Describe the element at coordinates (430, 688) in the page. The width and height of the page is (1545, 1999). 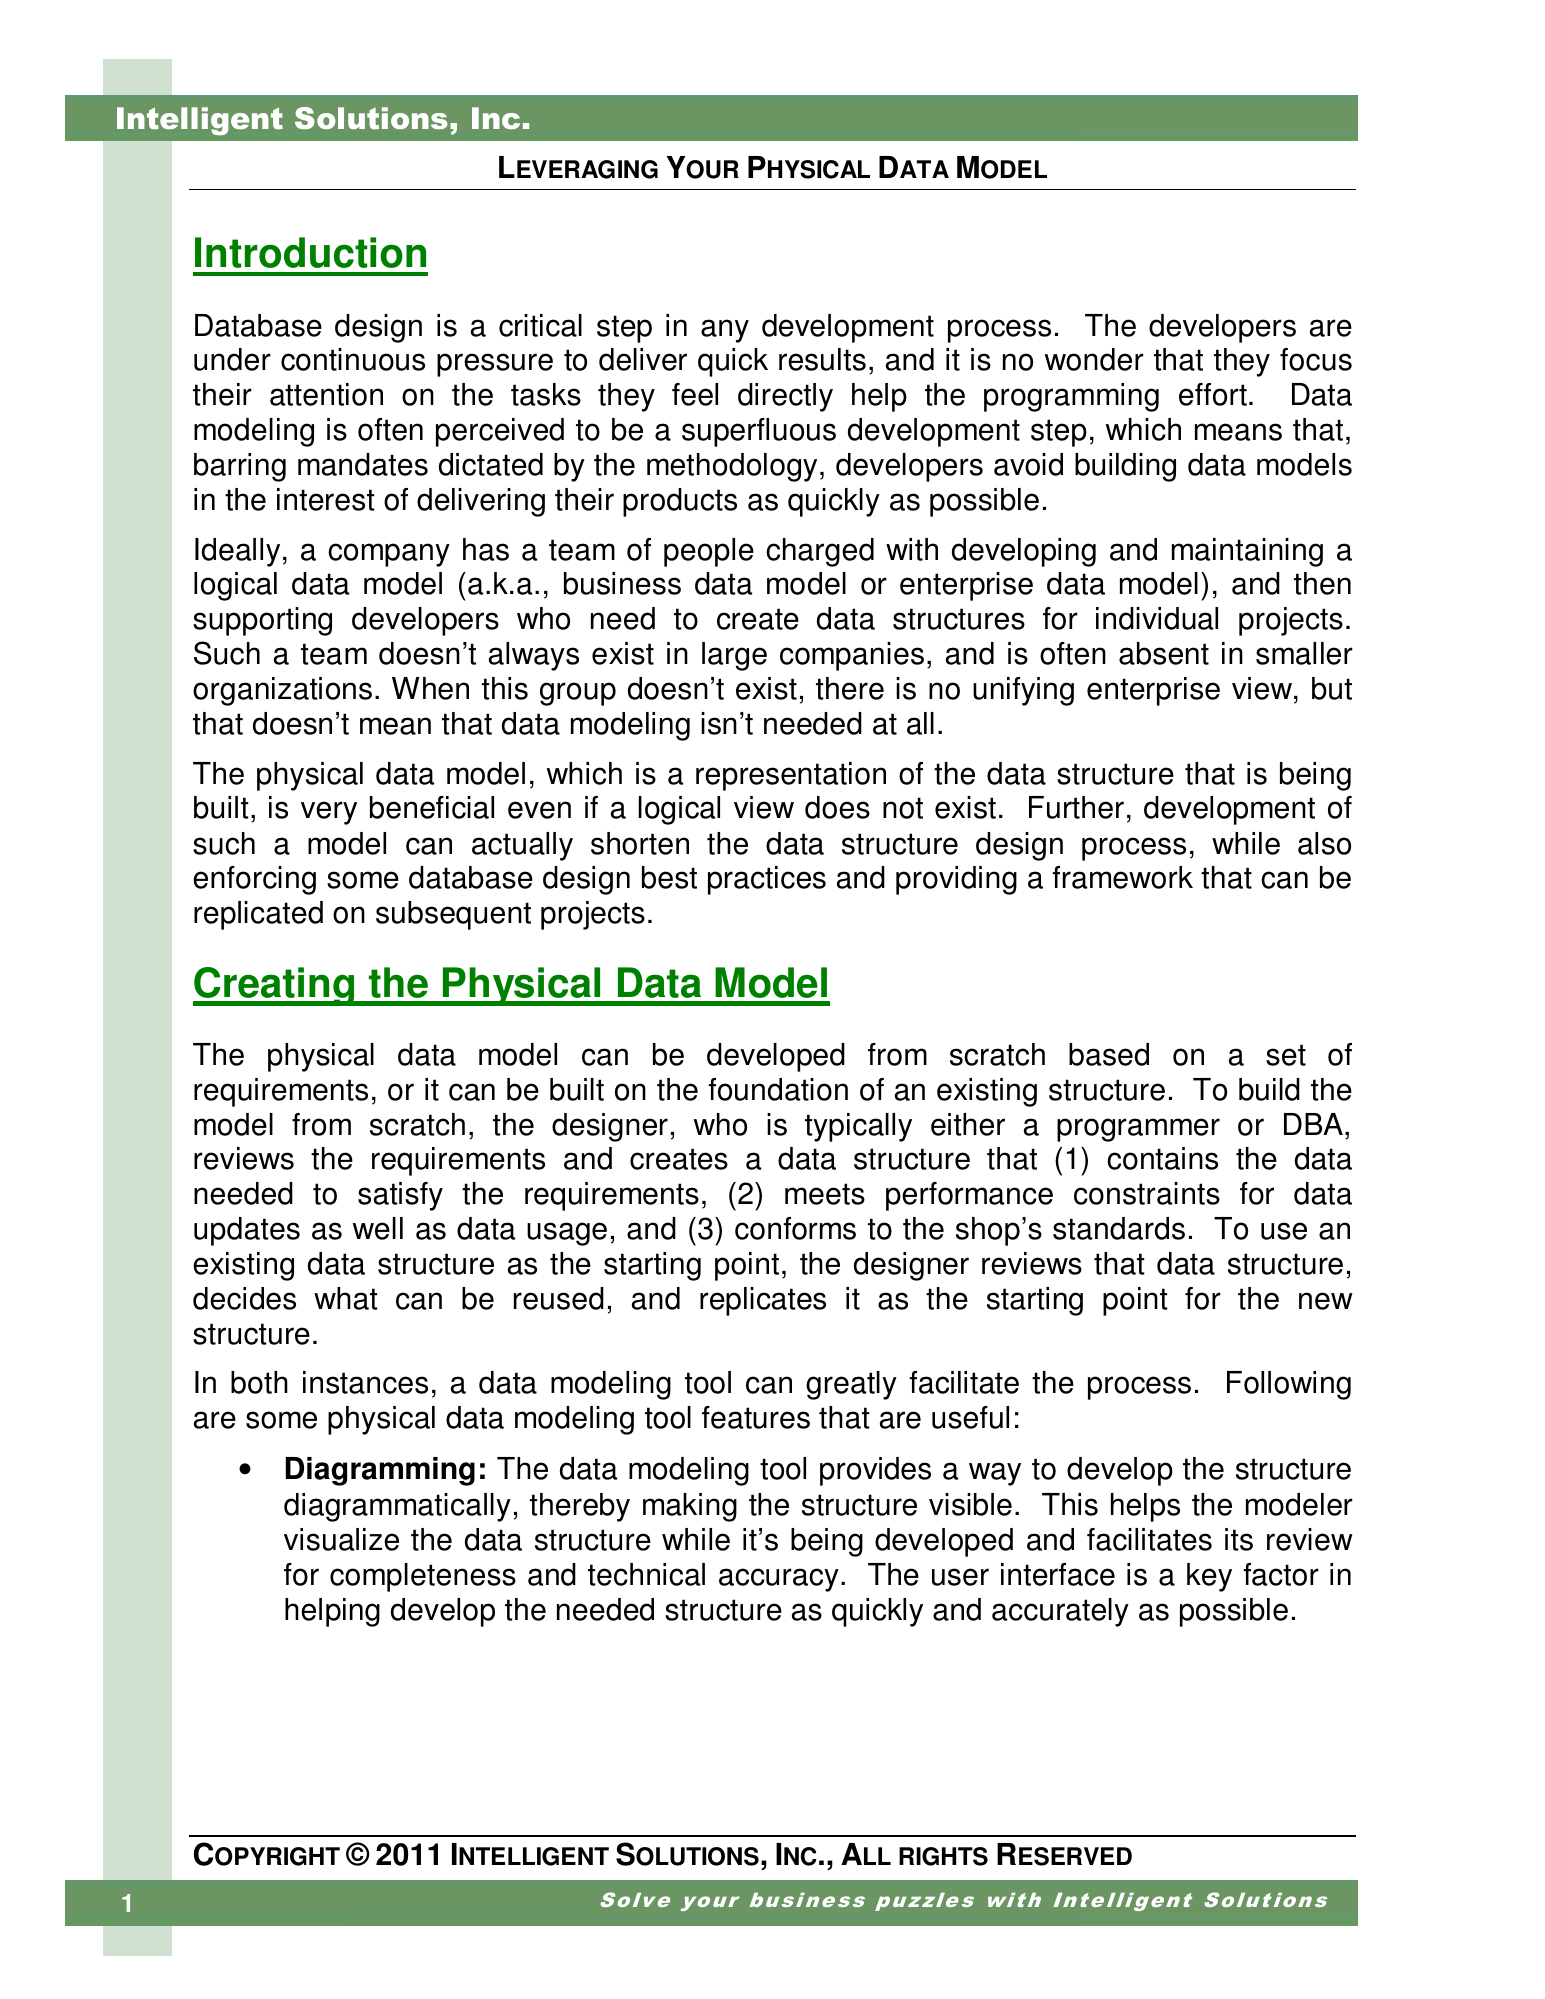
I see `When` at that location.
